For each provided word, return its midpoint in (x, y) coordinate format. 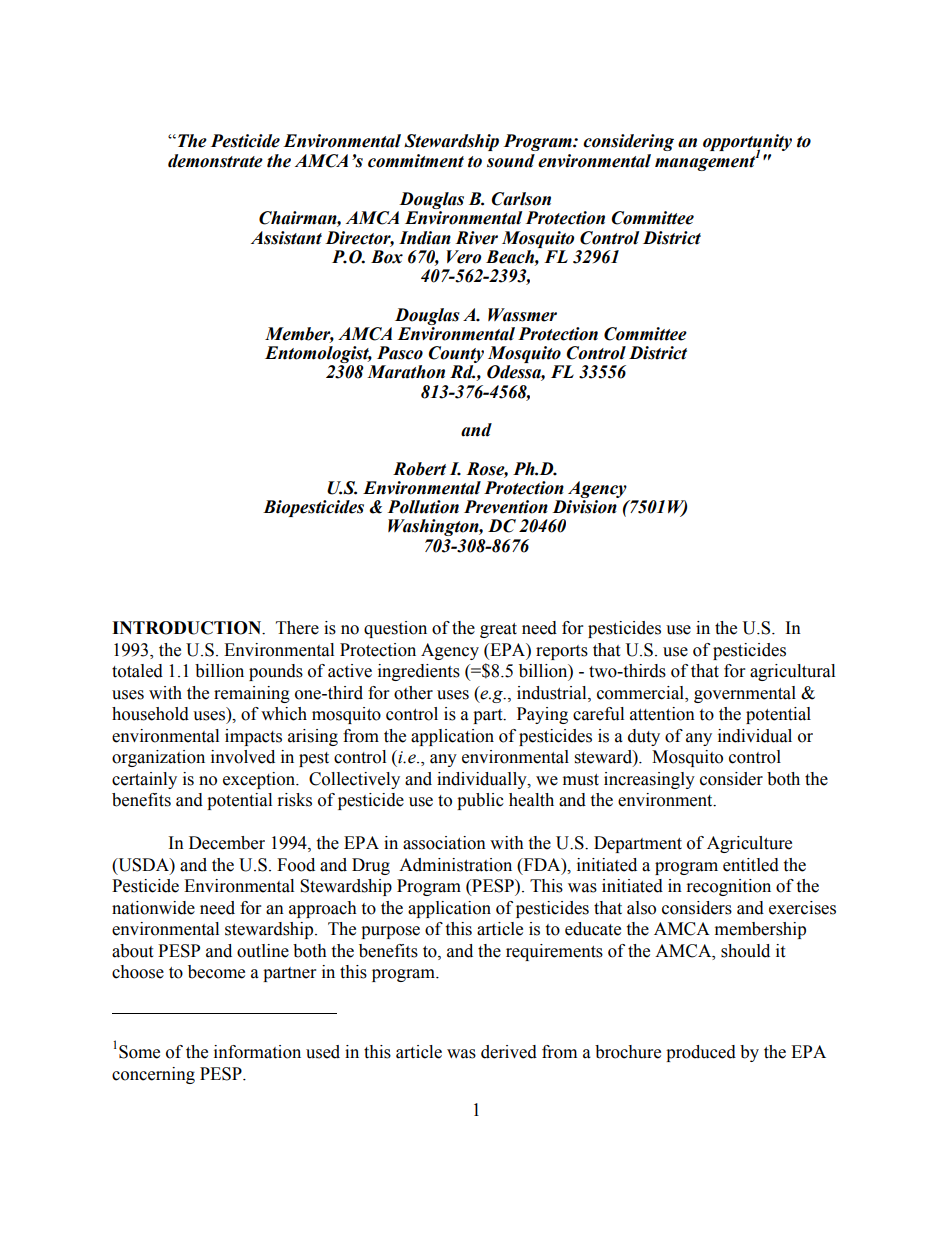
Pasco (400, 353)
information (257, 1052)
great (498, 630)
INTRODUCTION (188, 628)
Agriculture (749, 844)
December (227, 843)
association (444, 843)
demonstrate (215, 161)
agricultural (792, 672)
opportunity (747, 144)
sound (511, 161)
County (456, 356)
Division (584, 507)
